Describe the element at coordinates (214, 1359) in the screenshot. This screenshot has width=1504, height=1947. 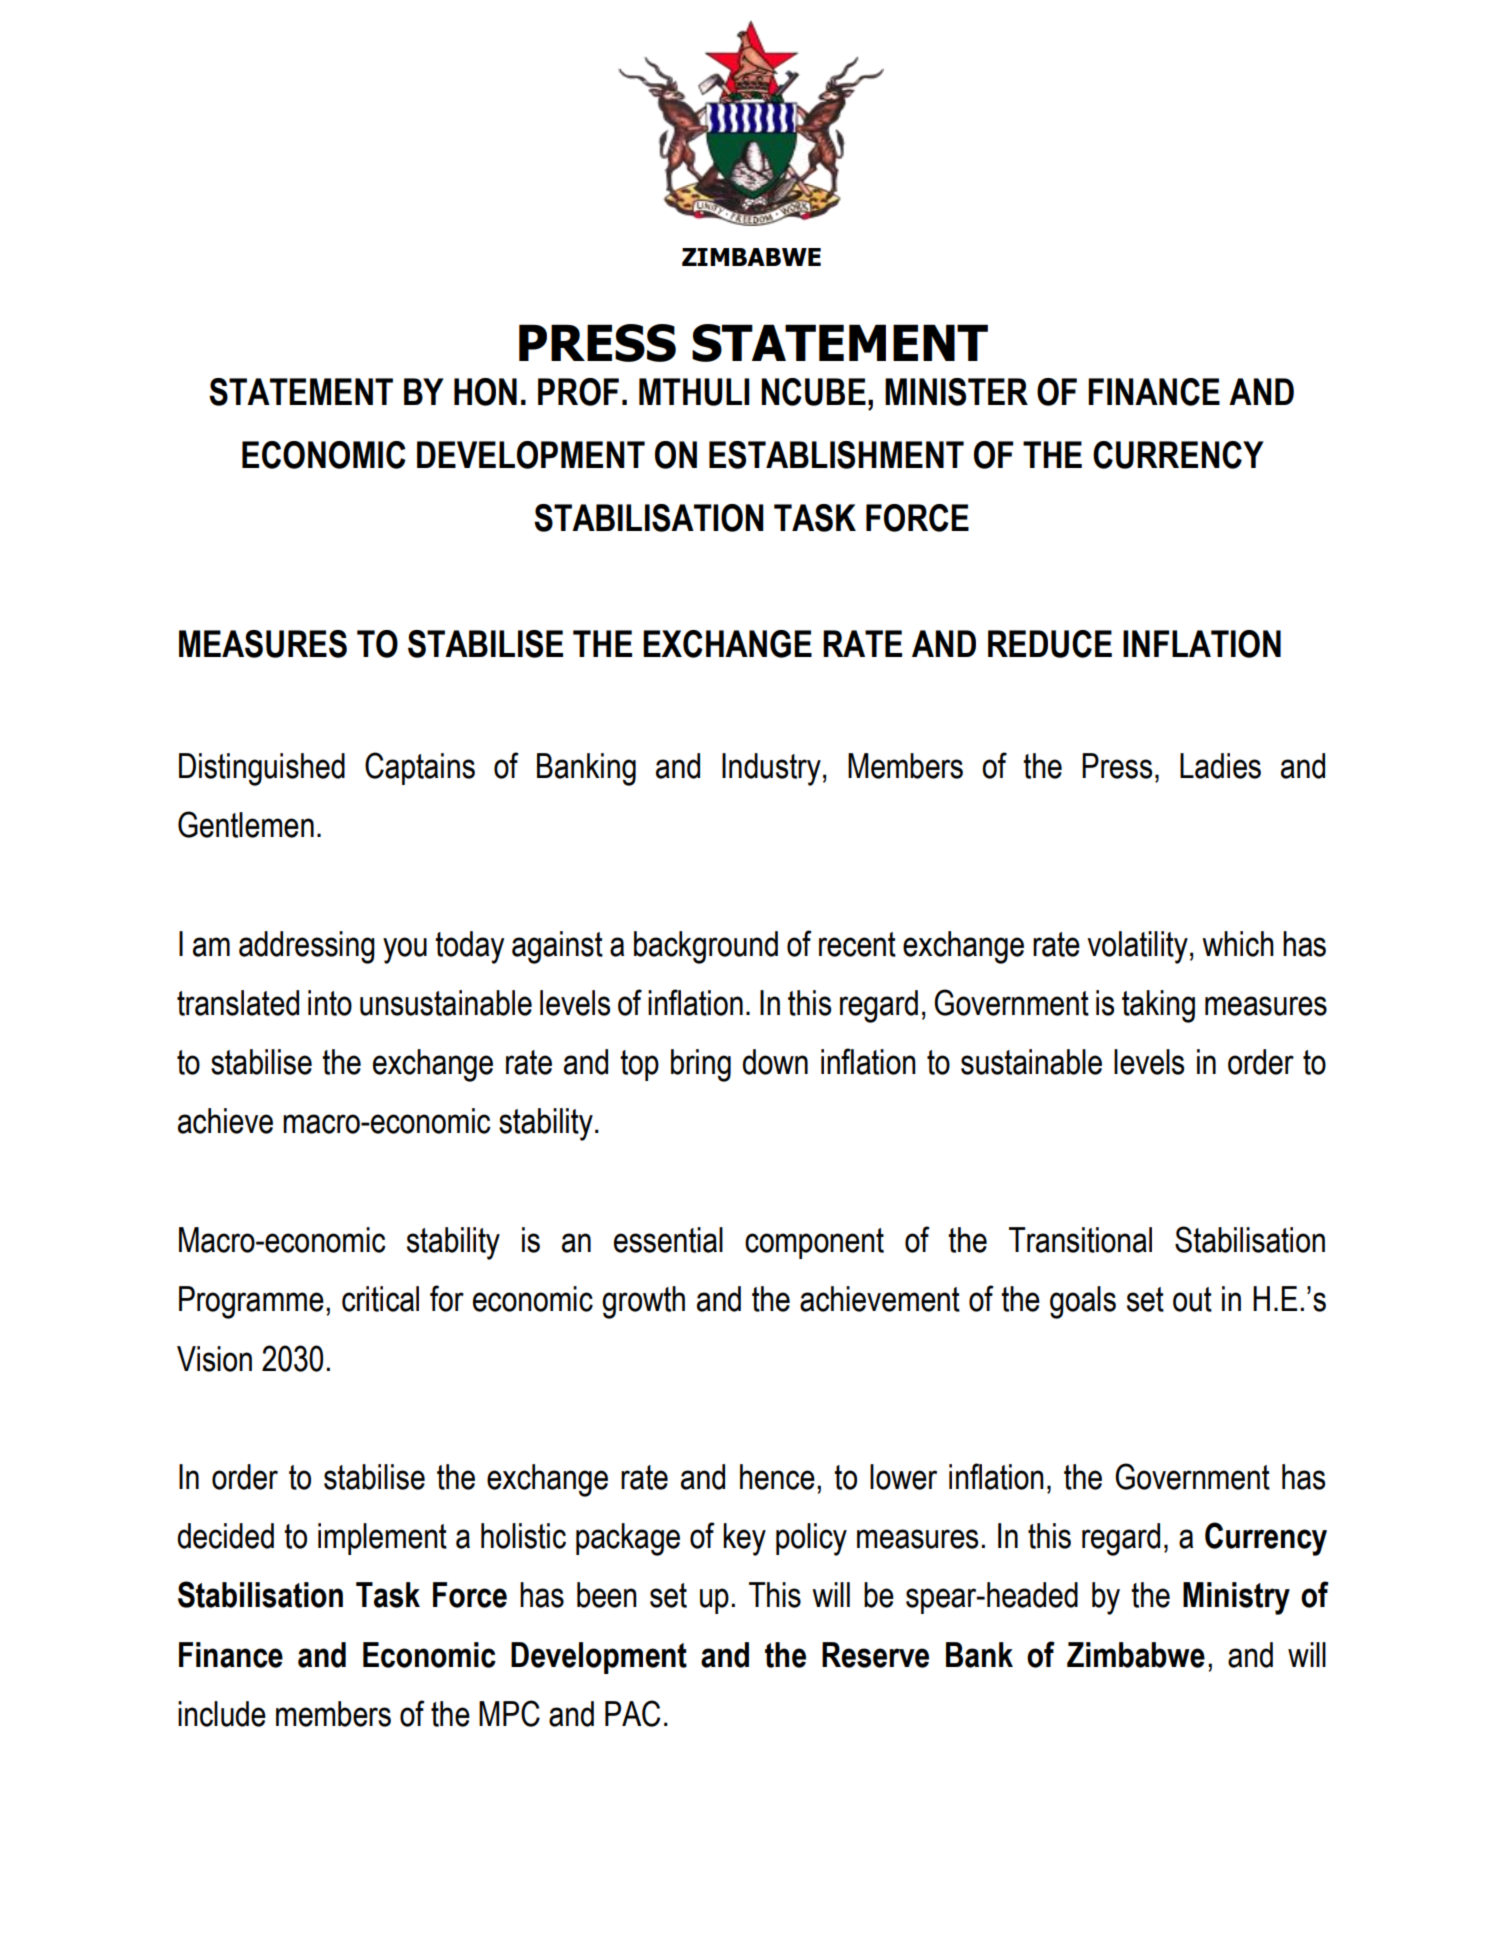
I see `Vision` at that location.
